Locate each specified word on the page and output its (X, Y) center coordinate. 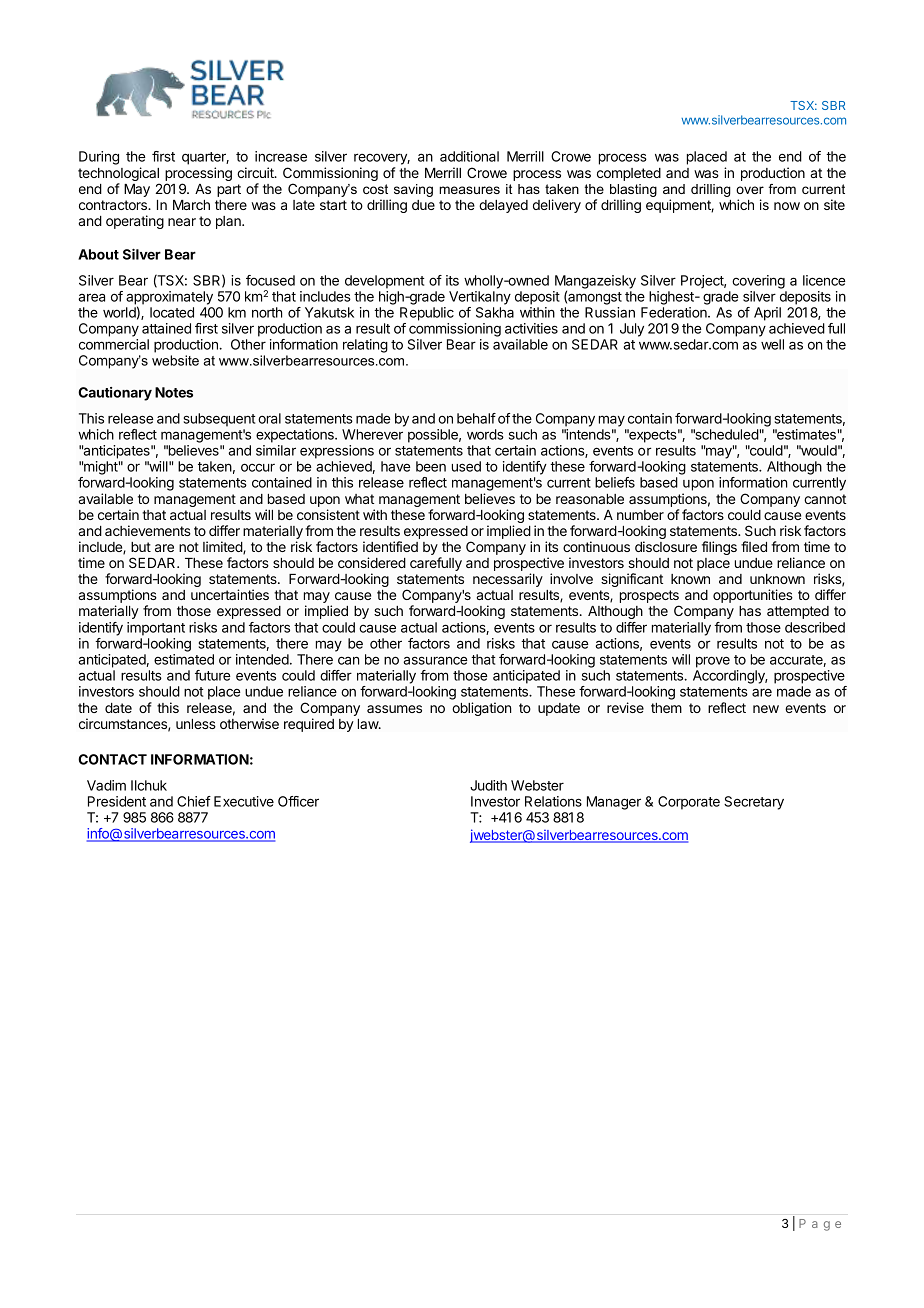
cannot (825, 499)
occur (258, 467)
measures (469, 190)
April (767, 314)
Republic (427, 314)
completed (629, 174)
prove (713, 662)
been (431, 466)
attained (166, 328)
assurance (435, 660)
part (229, 190)
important (156, 629)
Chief (194, 801)
